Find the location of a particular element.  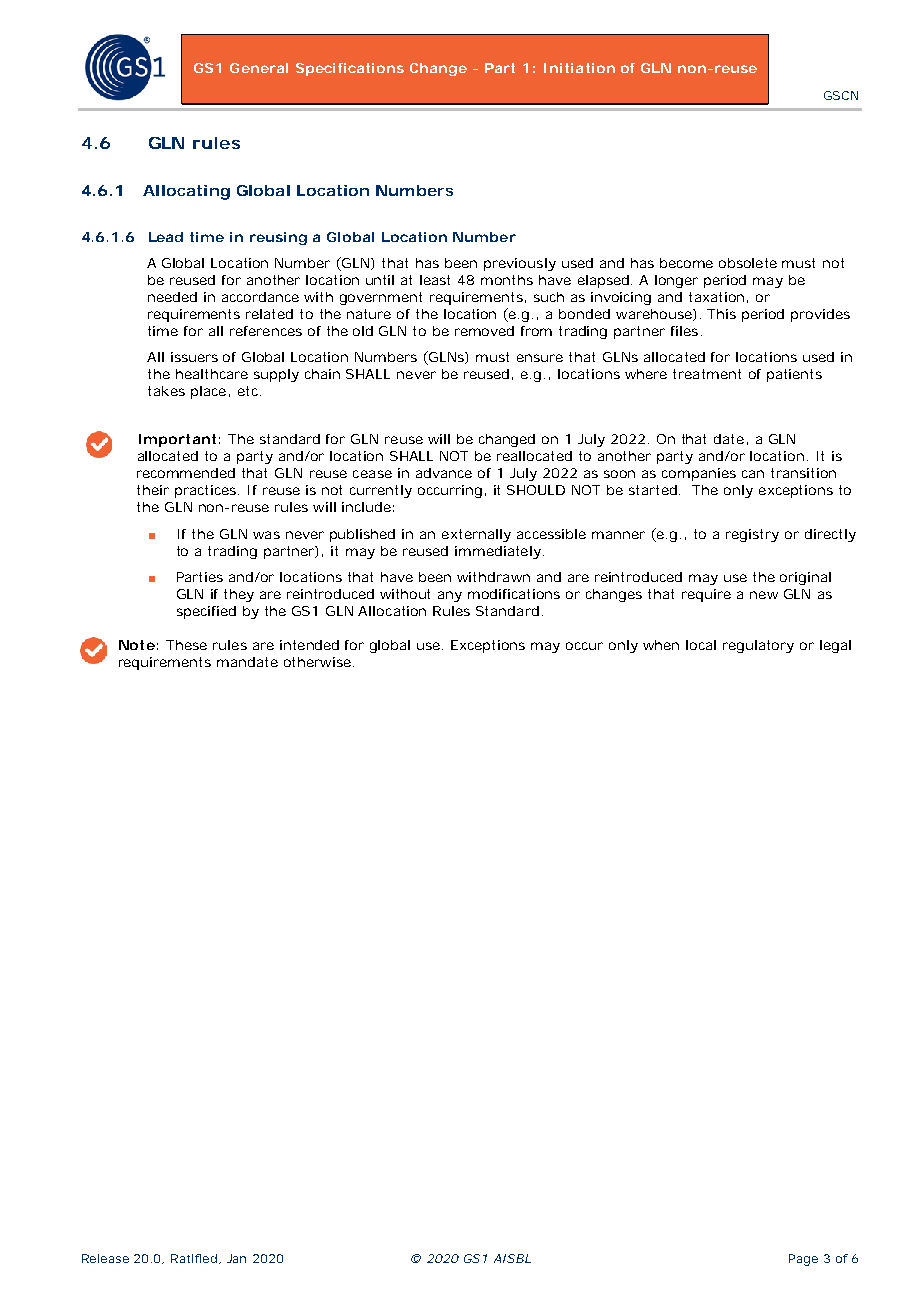

This is located at coordinates (721, 314).
